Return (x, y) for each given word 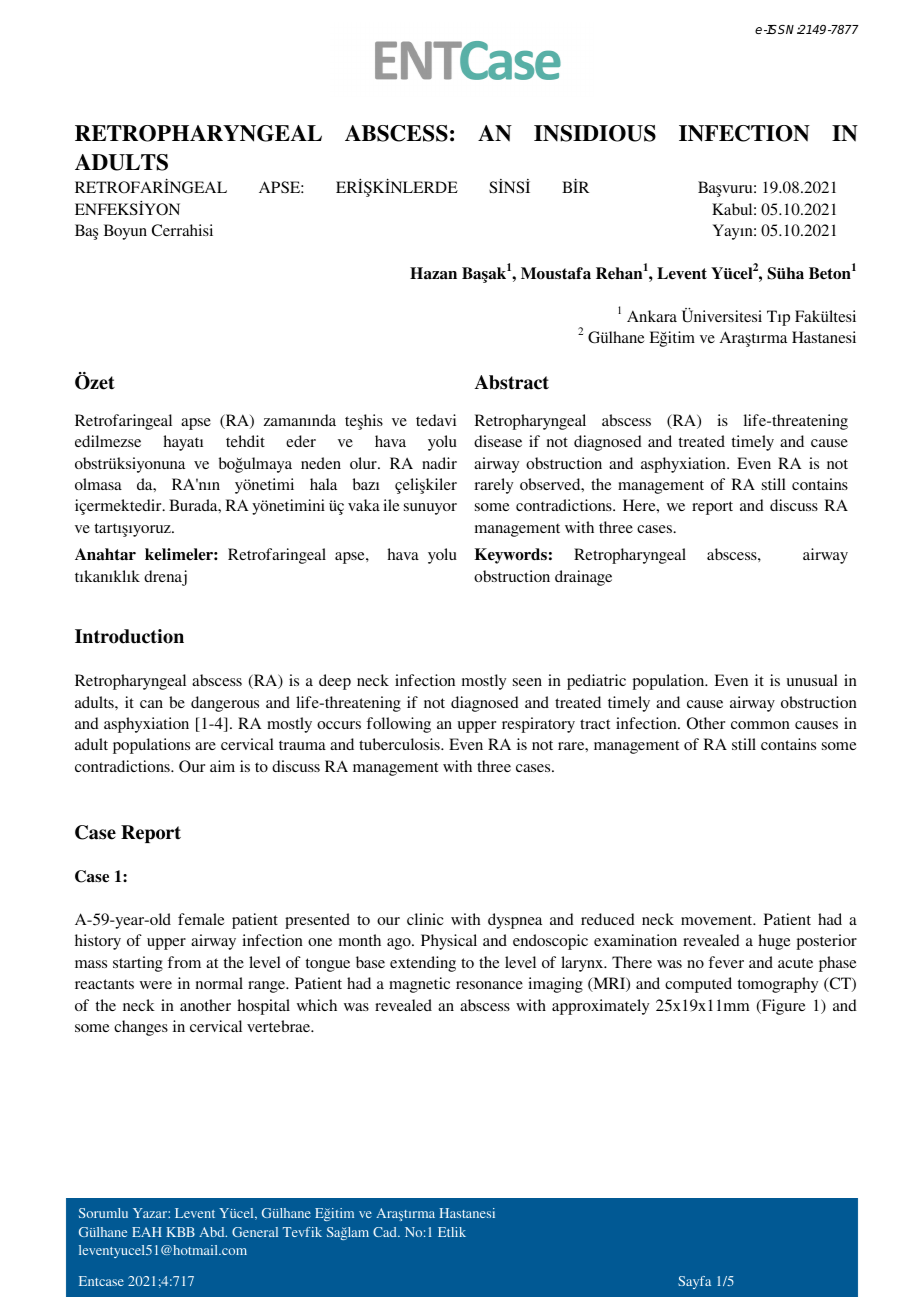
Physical (449, 942)
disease (498, 441)
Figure (783, 1007)
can (151, 704)
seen (527, 682)
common (760, 725)
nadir (439, 463)
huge (775, 942)
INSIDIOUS (595, 133)
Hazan (433, 273)
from (184, 962)
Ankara (652, 316)
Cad (386, 1232)
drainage (583, 578)
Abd (213, 1232)
